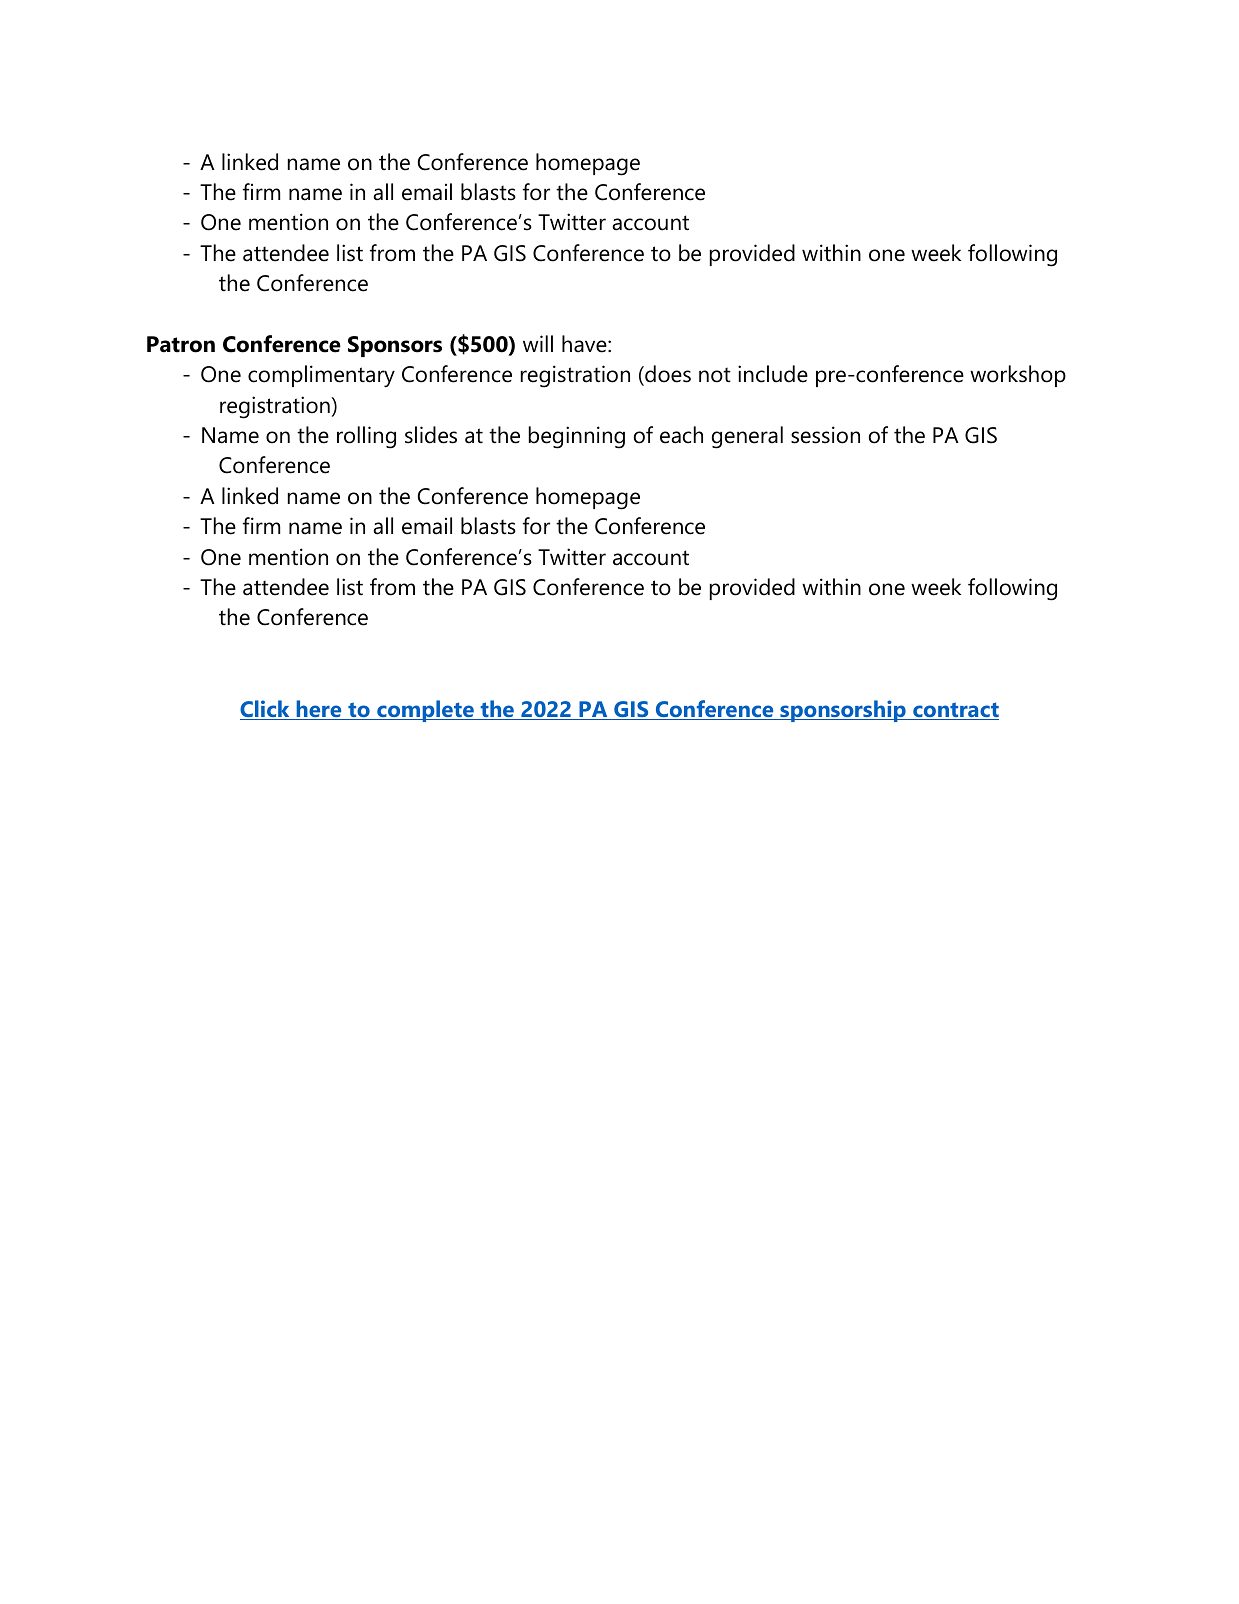  What do you see at coordinates (1018, 376) in the screenshot?
I see `workshop` at bounding box center [1018, 376].
